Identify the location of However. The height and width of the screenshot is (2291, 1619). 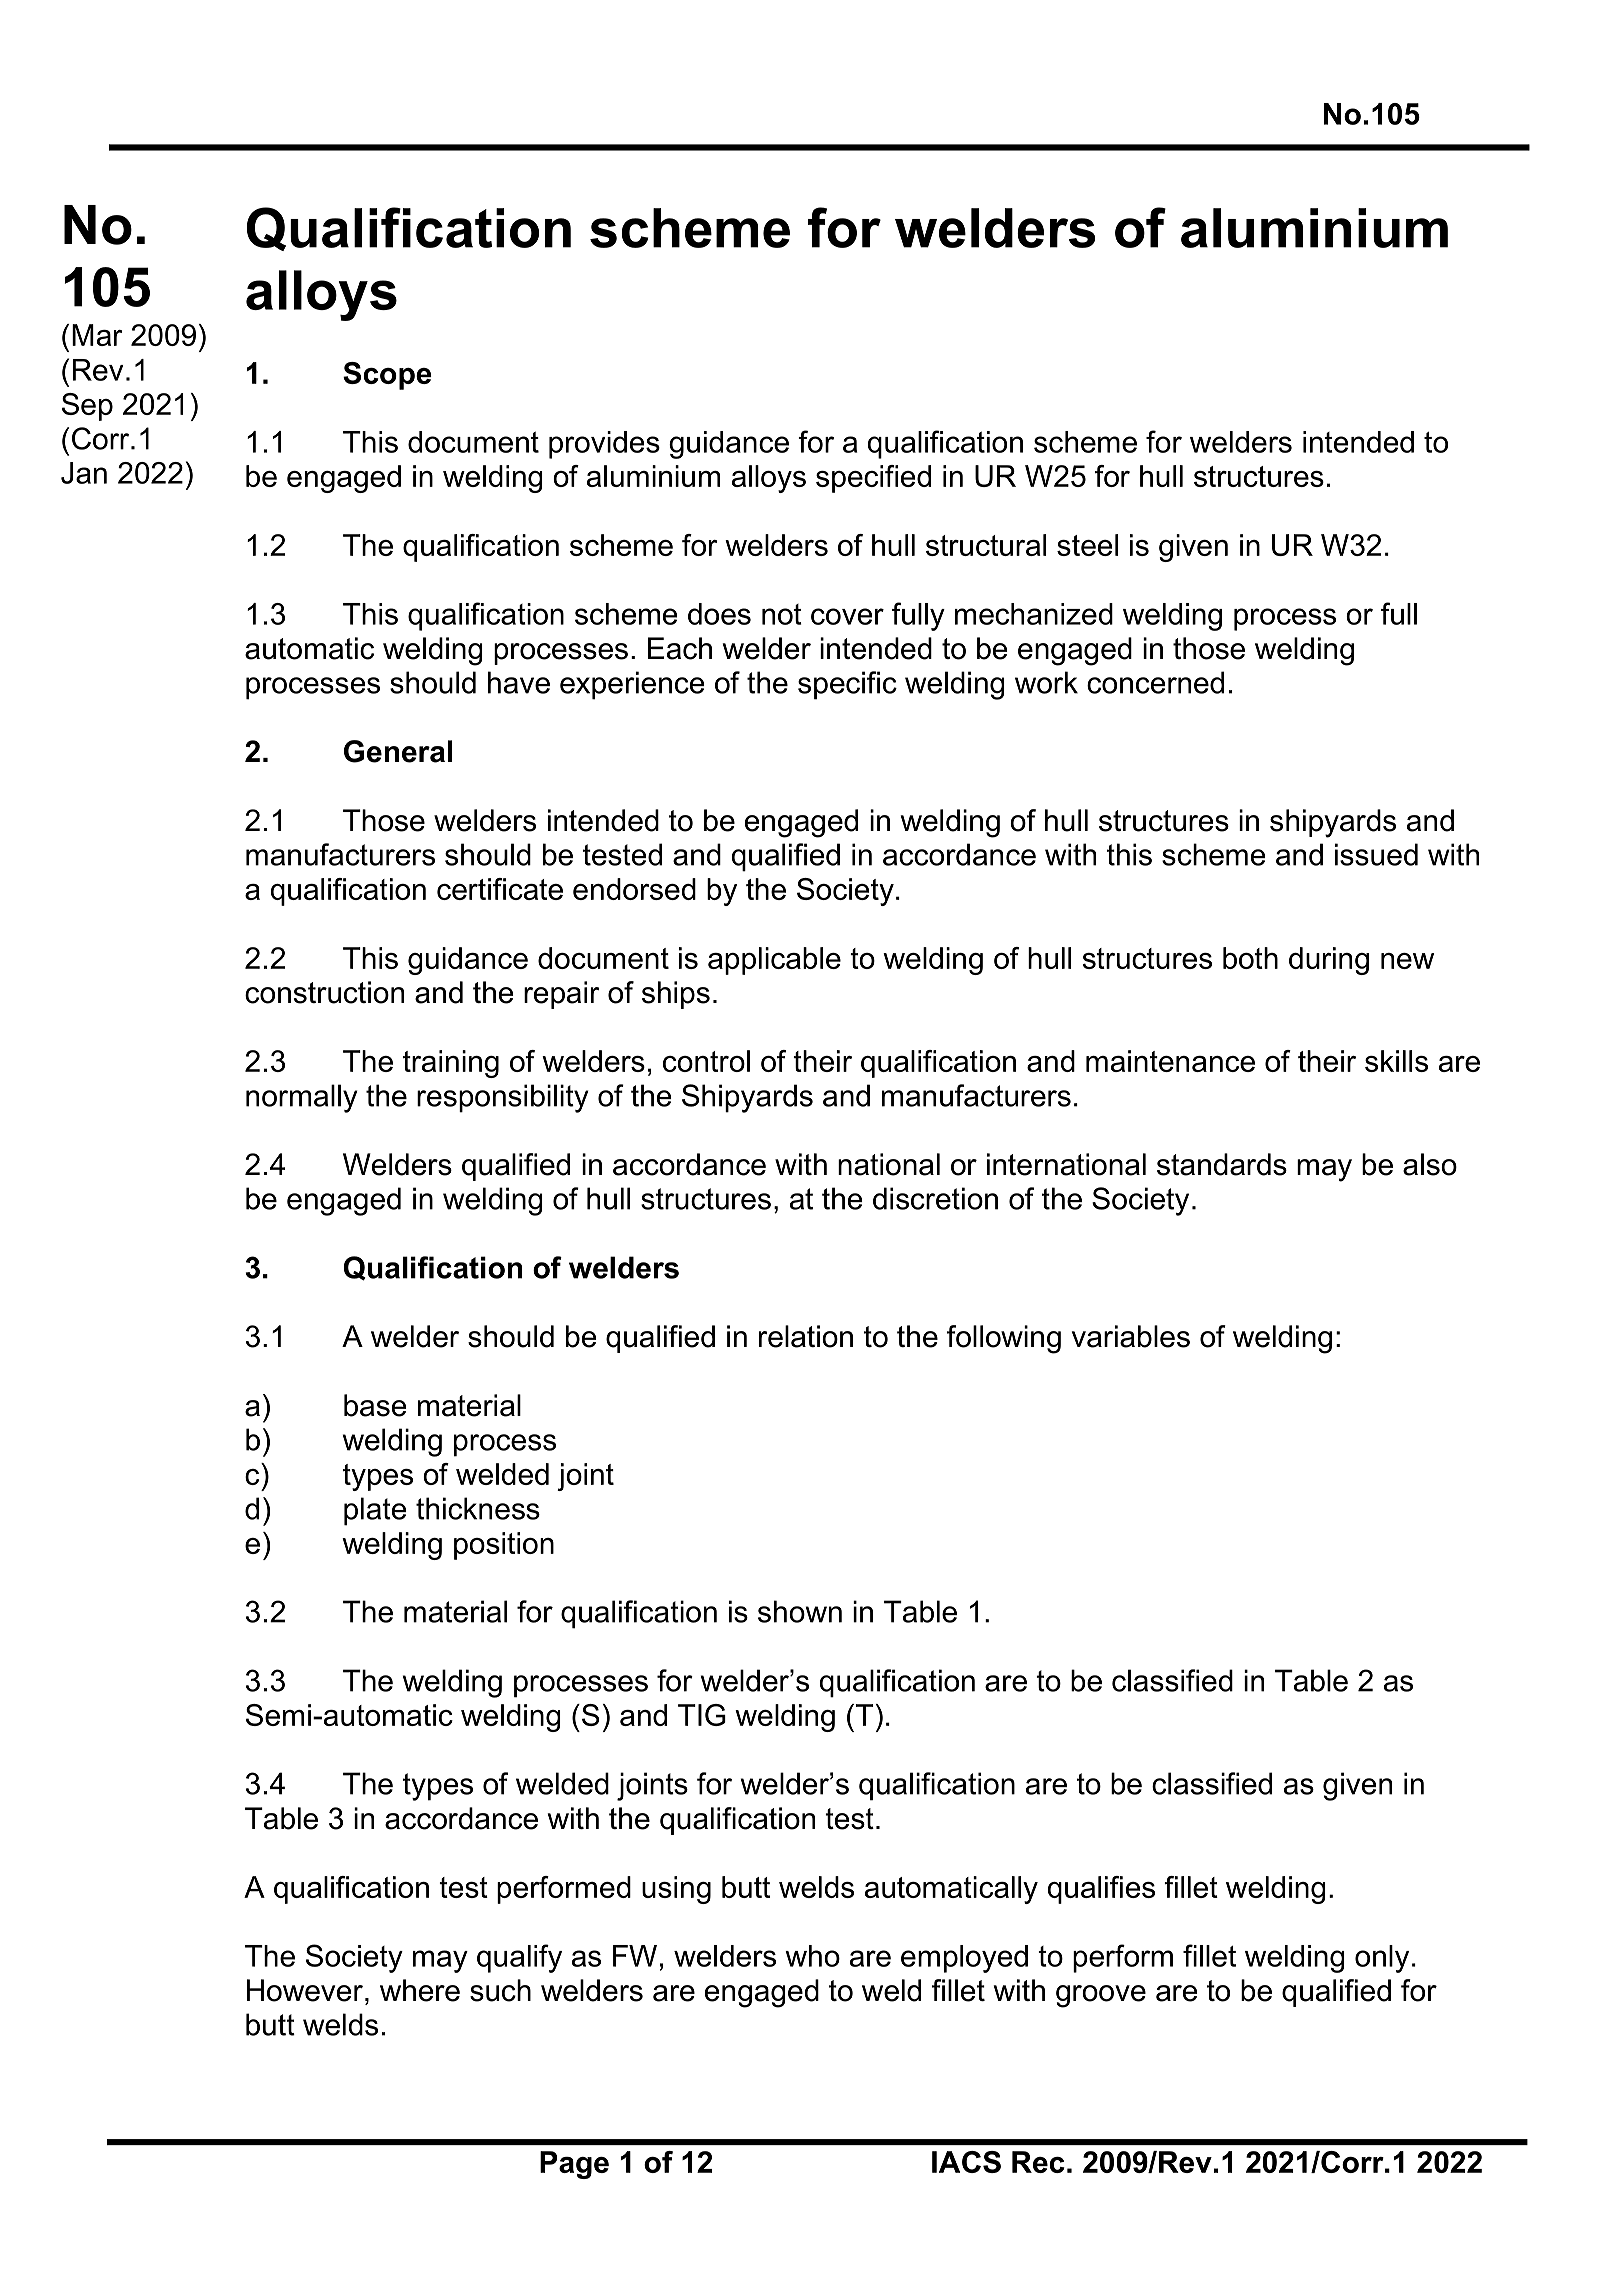
(305, 1990).
